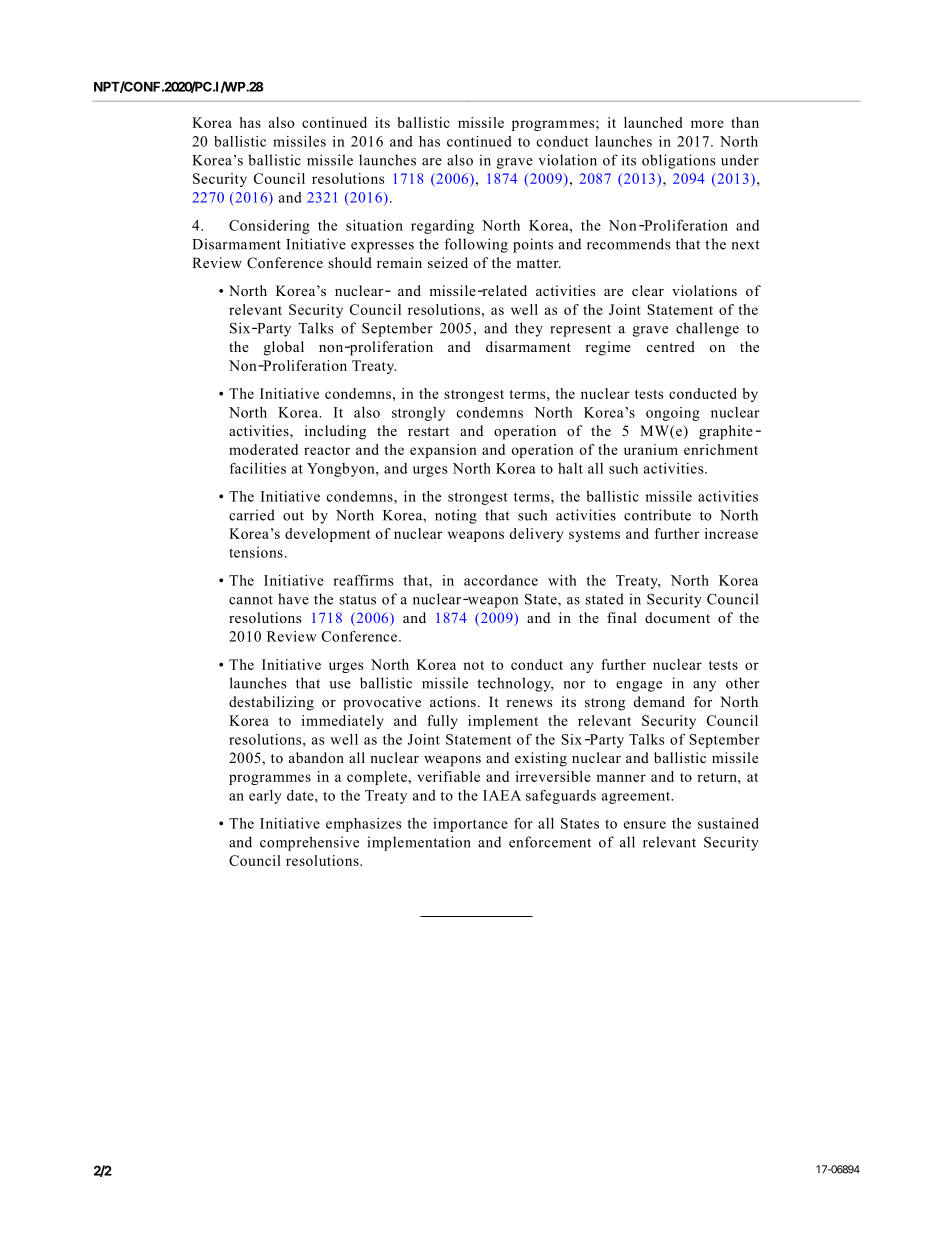 The width and height of the screenshot is (952, 1233). I want to click on they, so click(529, 329).
